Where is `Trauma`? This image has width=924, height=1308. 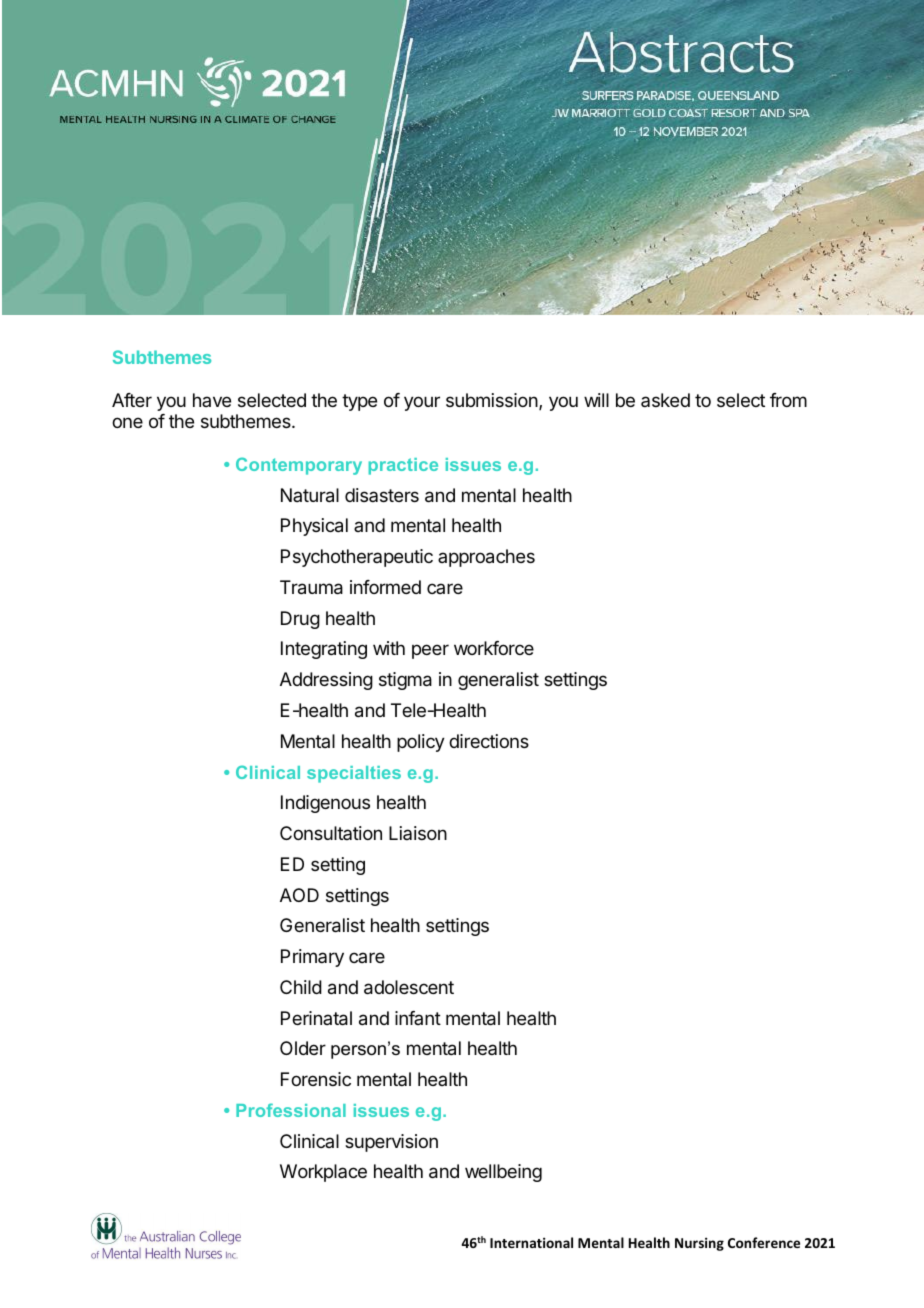 Trauma is located at coordinates (311, 587).
